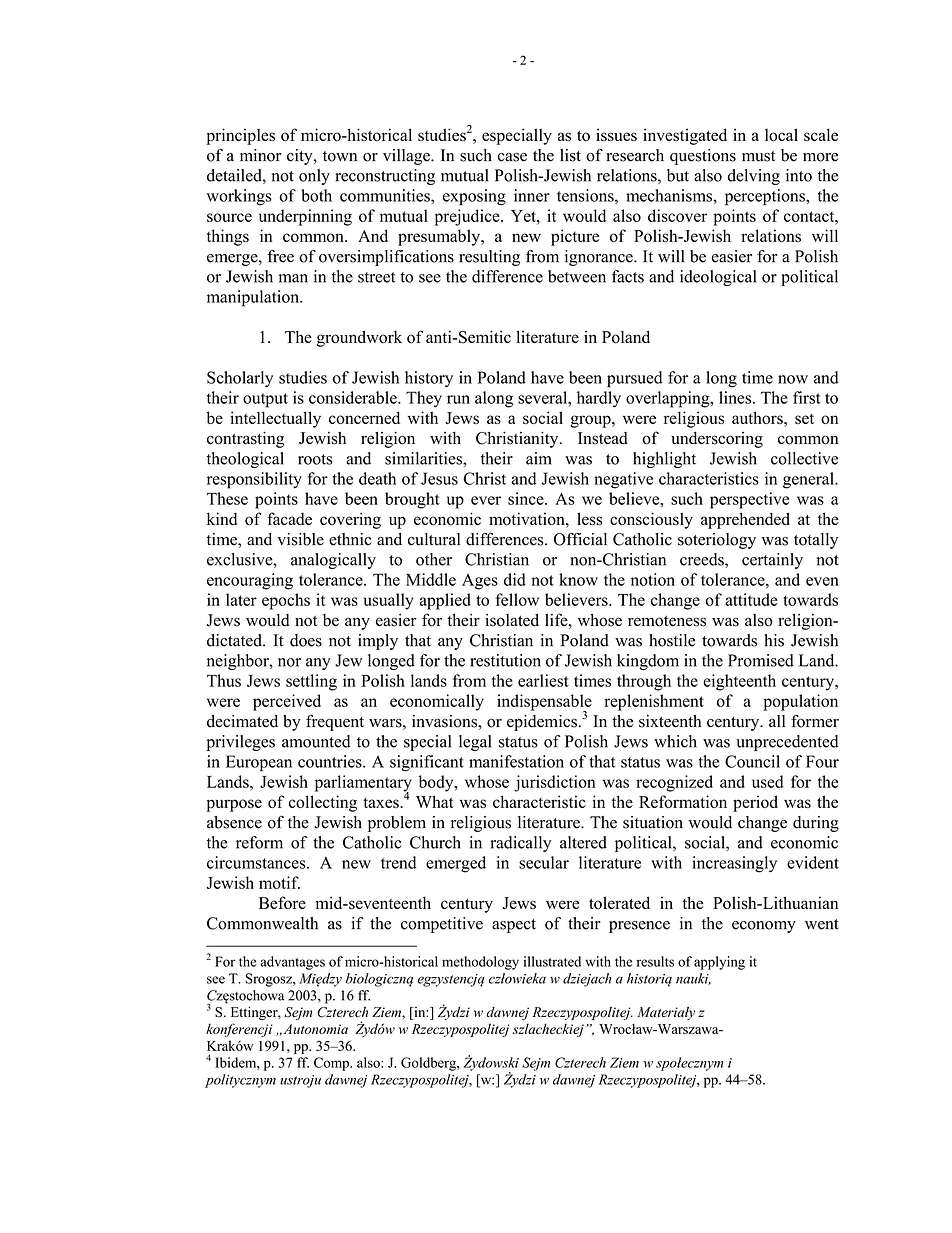 This screenshot has width=952, height=1233. What do you see at coordinates (772, 561) in the screenshot?
I see `certainly` at bounding box center [772, 561].
